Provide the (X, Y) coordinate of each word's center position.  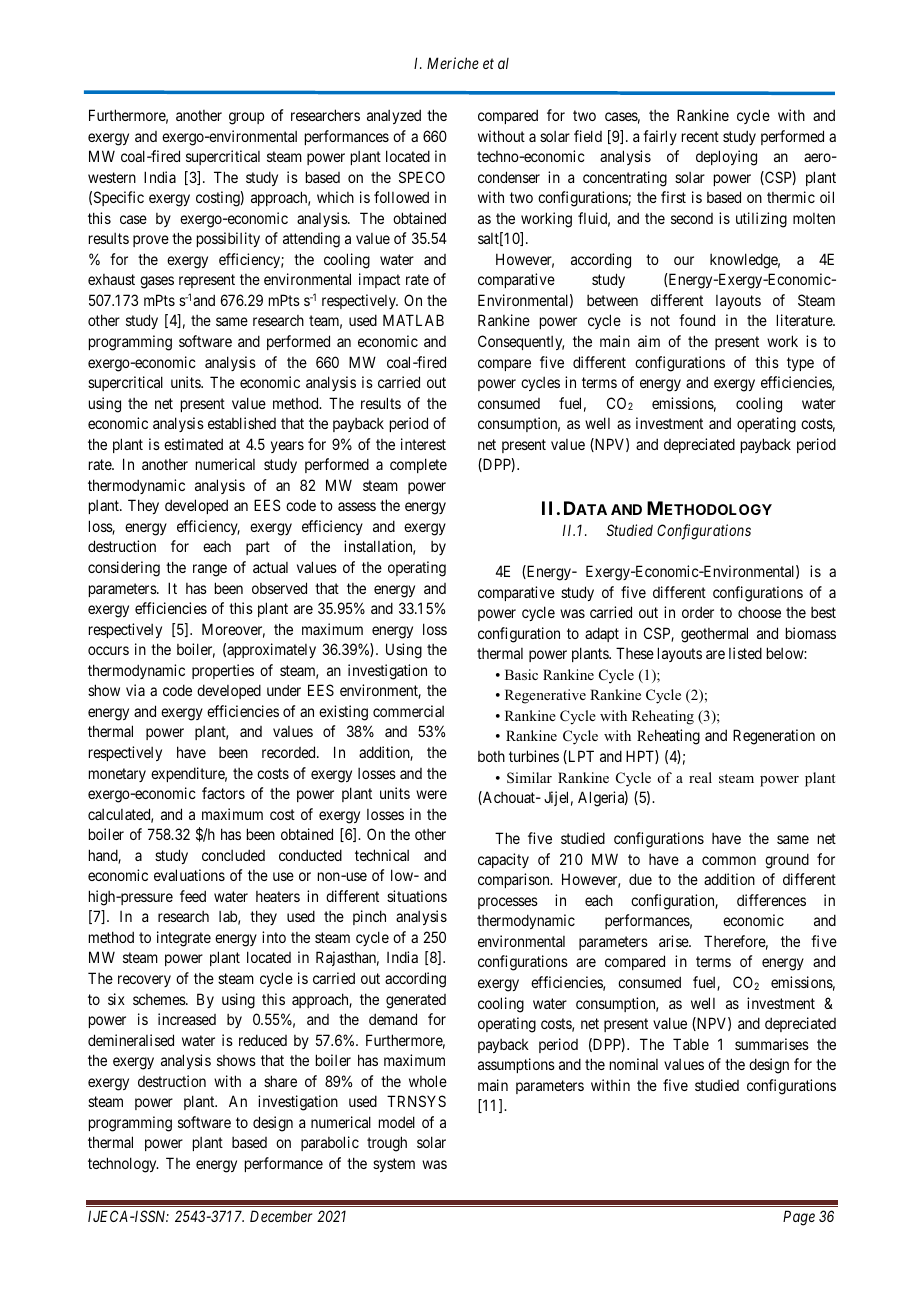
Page (799, 1218)
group (246, 118)
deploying (726, 158)
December (281, 1216)
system (394, 1165)
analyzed (394, 116)
